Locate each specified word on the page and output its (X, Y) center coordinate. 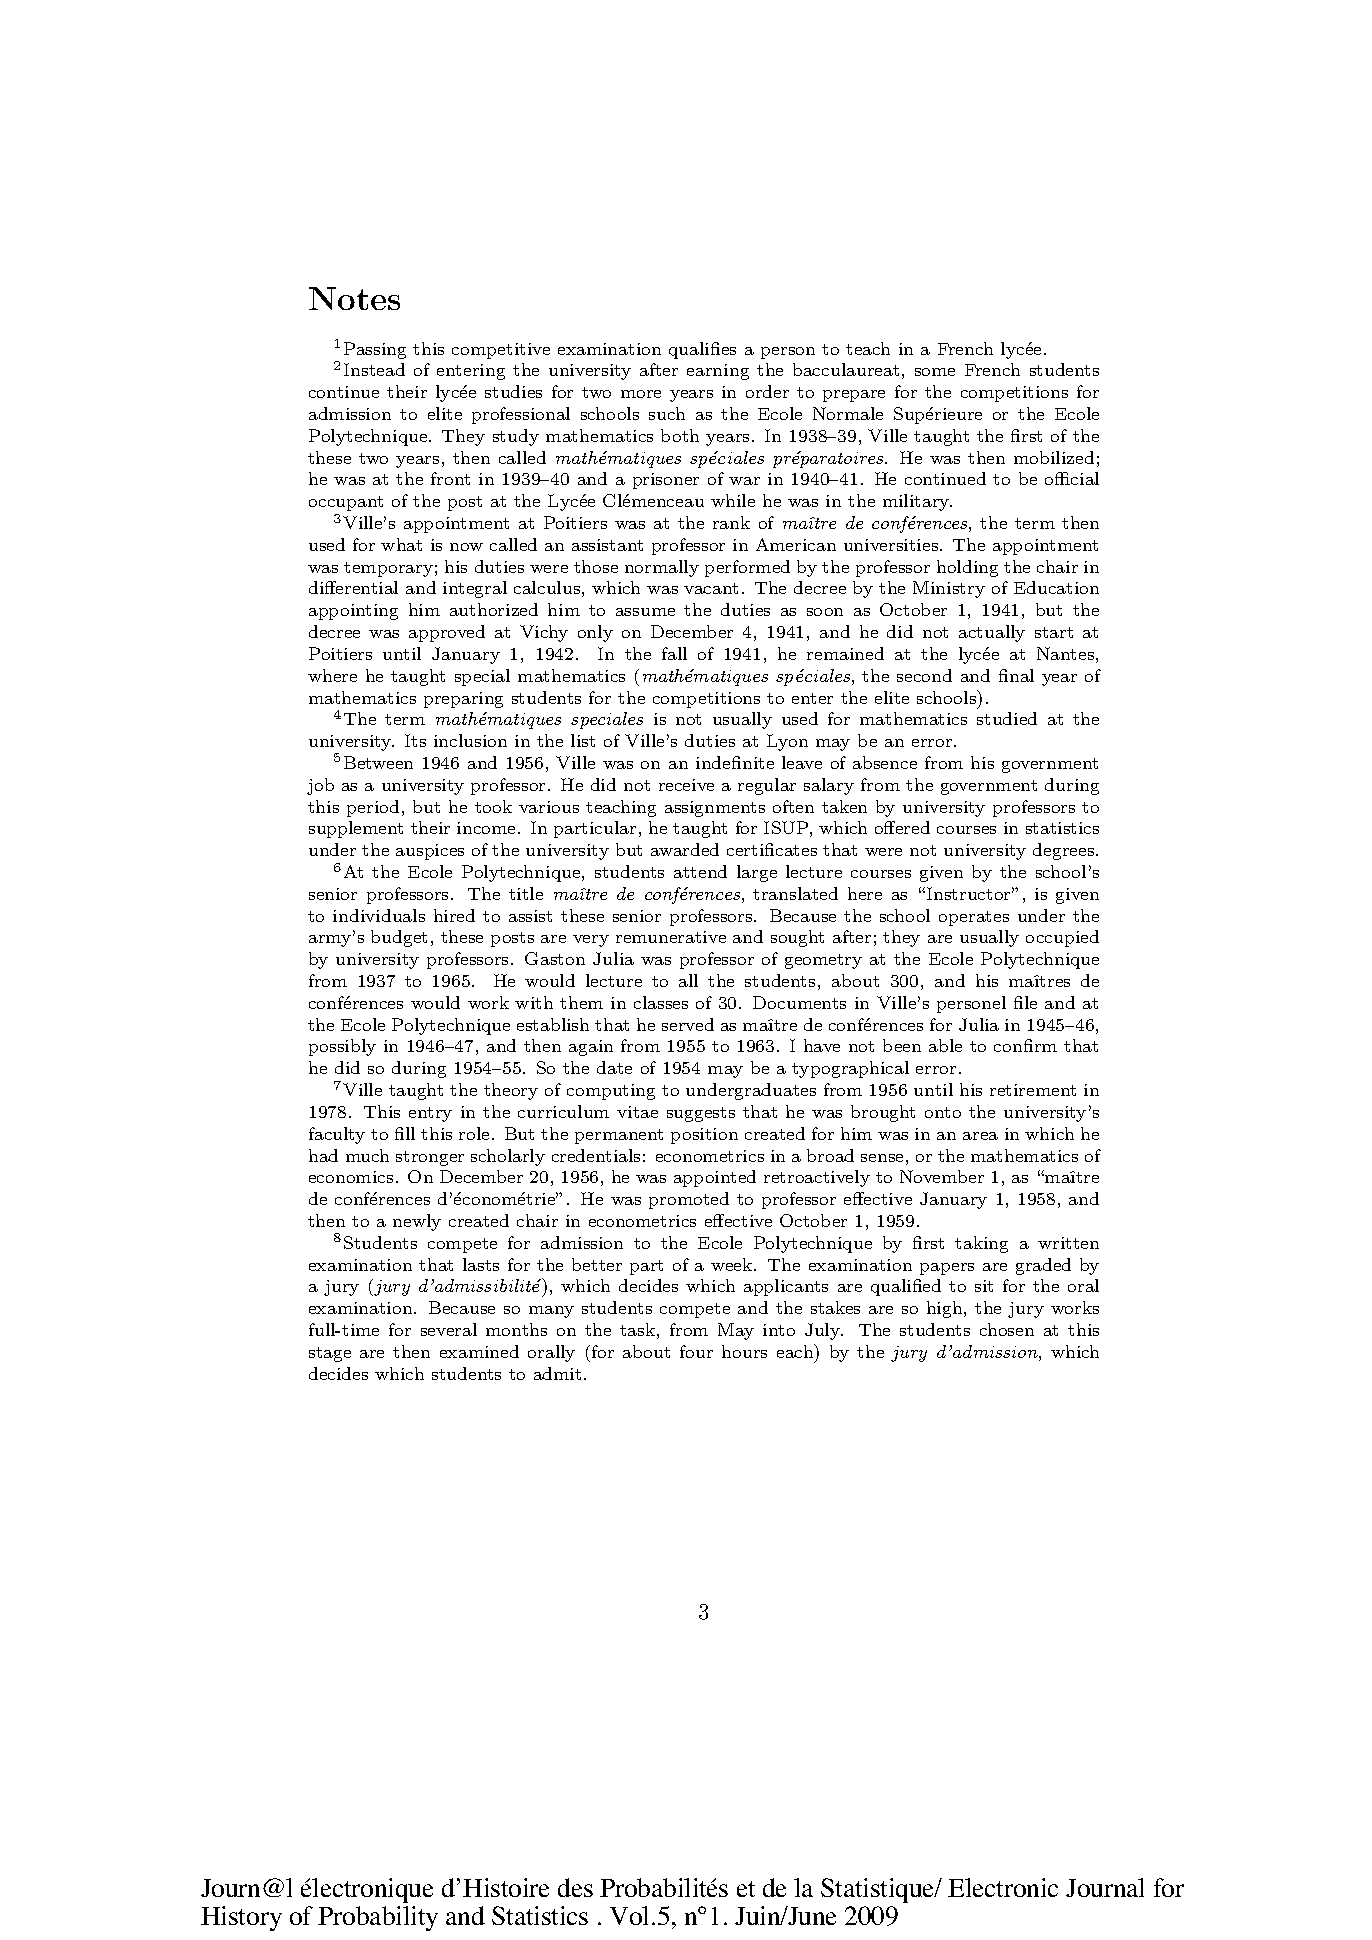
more (641, 394)
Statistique (879, 1890)
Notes (354, 298)
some (935, 372)
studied (1007, 718)
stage (330, 1354)
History (241, 1918)
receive (686, 785)
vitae (637, 1112)
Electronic (1003, 1887)
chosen (1007, 1329)
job (320, 786)
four (696, 1351)
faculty (337, 1135)
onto (943, 1112)
